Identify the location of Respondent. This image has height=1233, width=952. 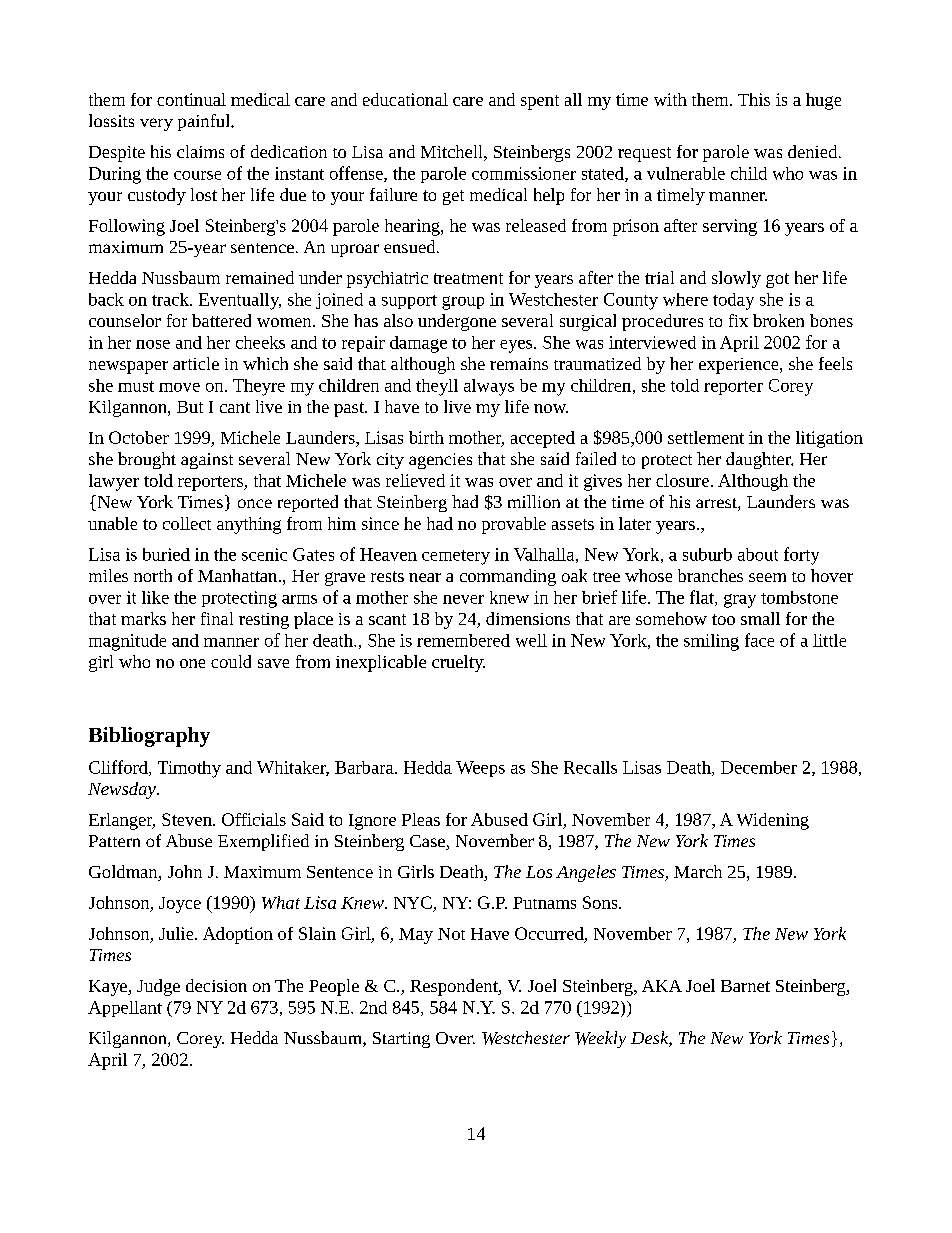
(455, 987).
